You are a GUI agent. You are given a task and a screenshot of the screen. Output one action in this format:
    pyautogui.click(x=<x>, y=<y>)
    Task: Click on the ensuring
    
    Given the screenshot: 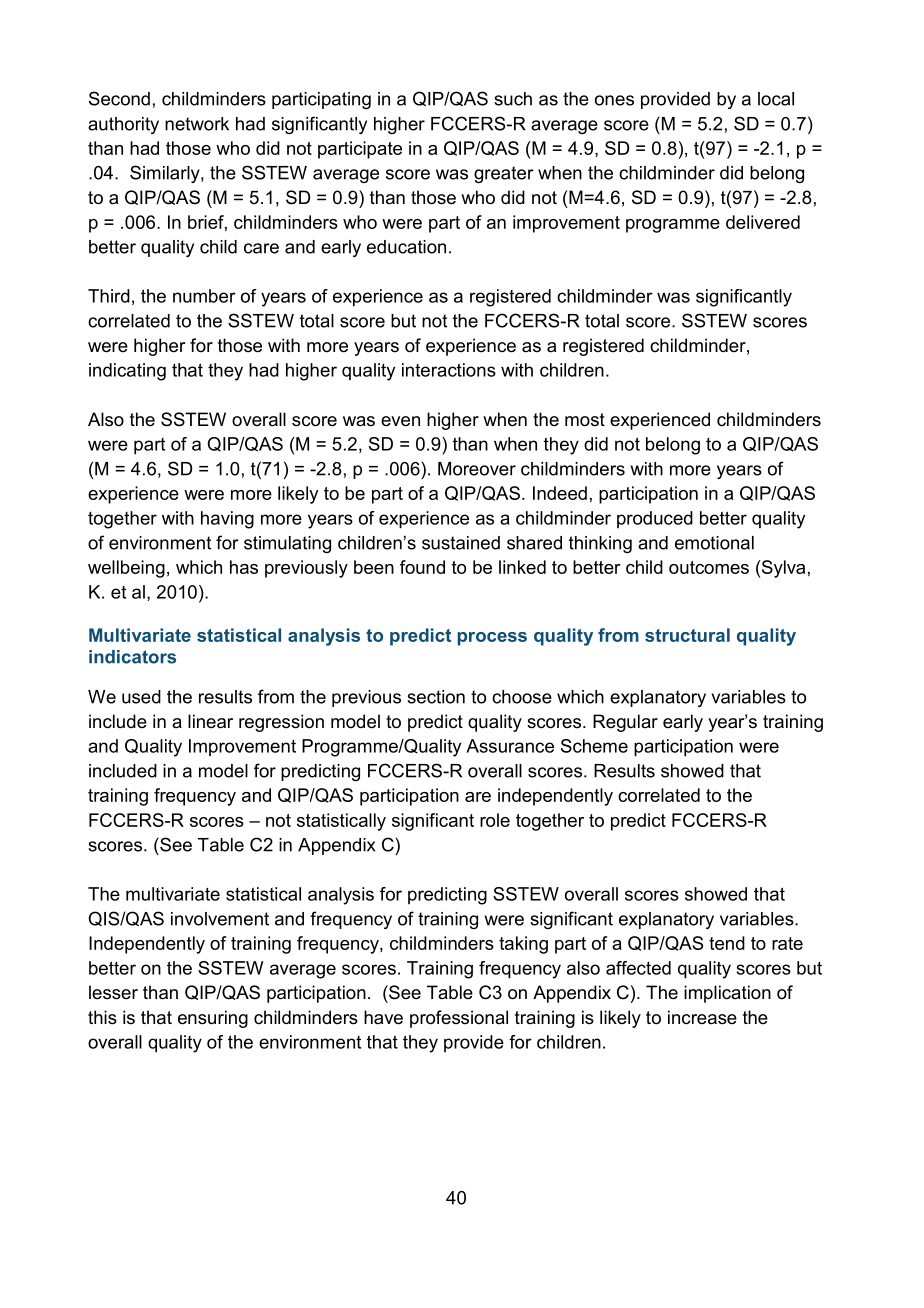 What is the action you would take?
    pyautogui.click(x=213, y=1019)
